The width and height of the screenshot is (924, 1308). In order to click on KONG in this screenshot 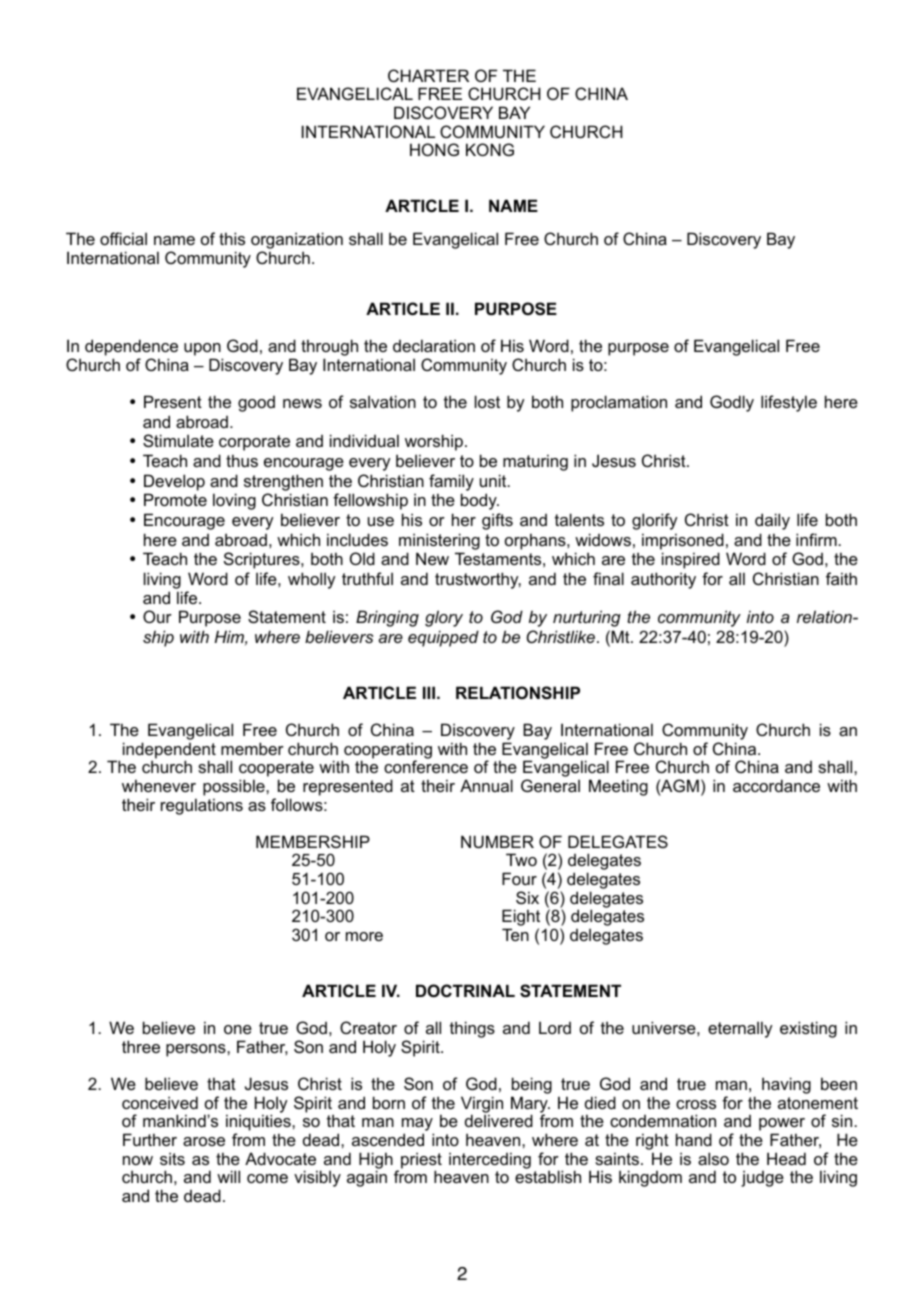, I will do `click(490, 149)`.
